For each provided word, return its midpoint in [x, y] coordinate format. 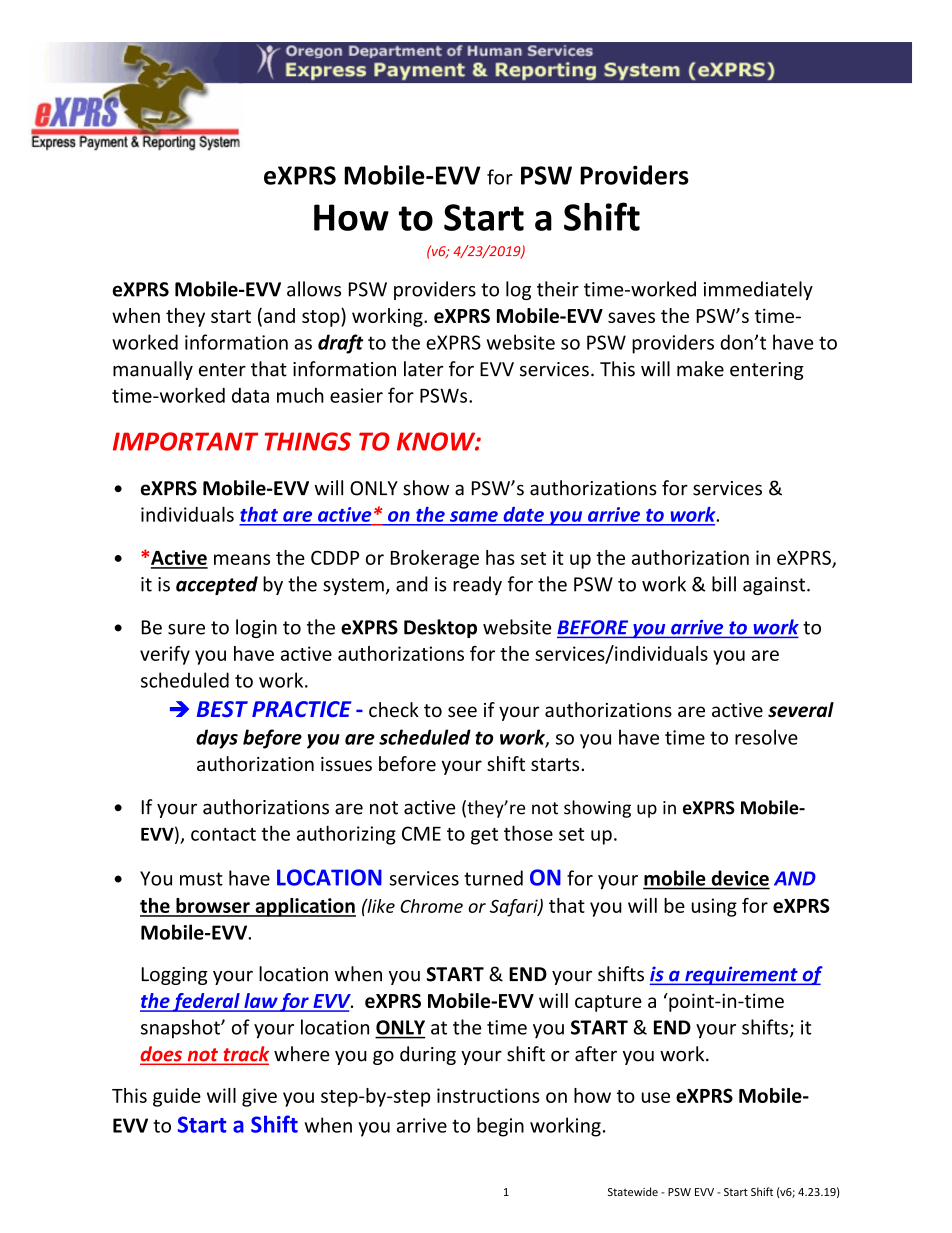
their [558, 289]
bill [724, 584]
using [714, 907]
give [259, 1097]
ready [477, 585]
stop [322, 317]
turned [493, 878]
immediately [758, 290]
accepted [217, 585]
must [201, 879]
